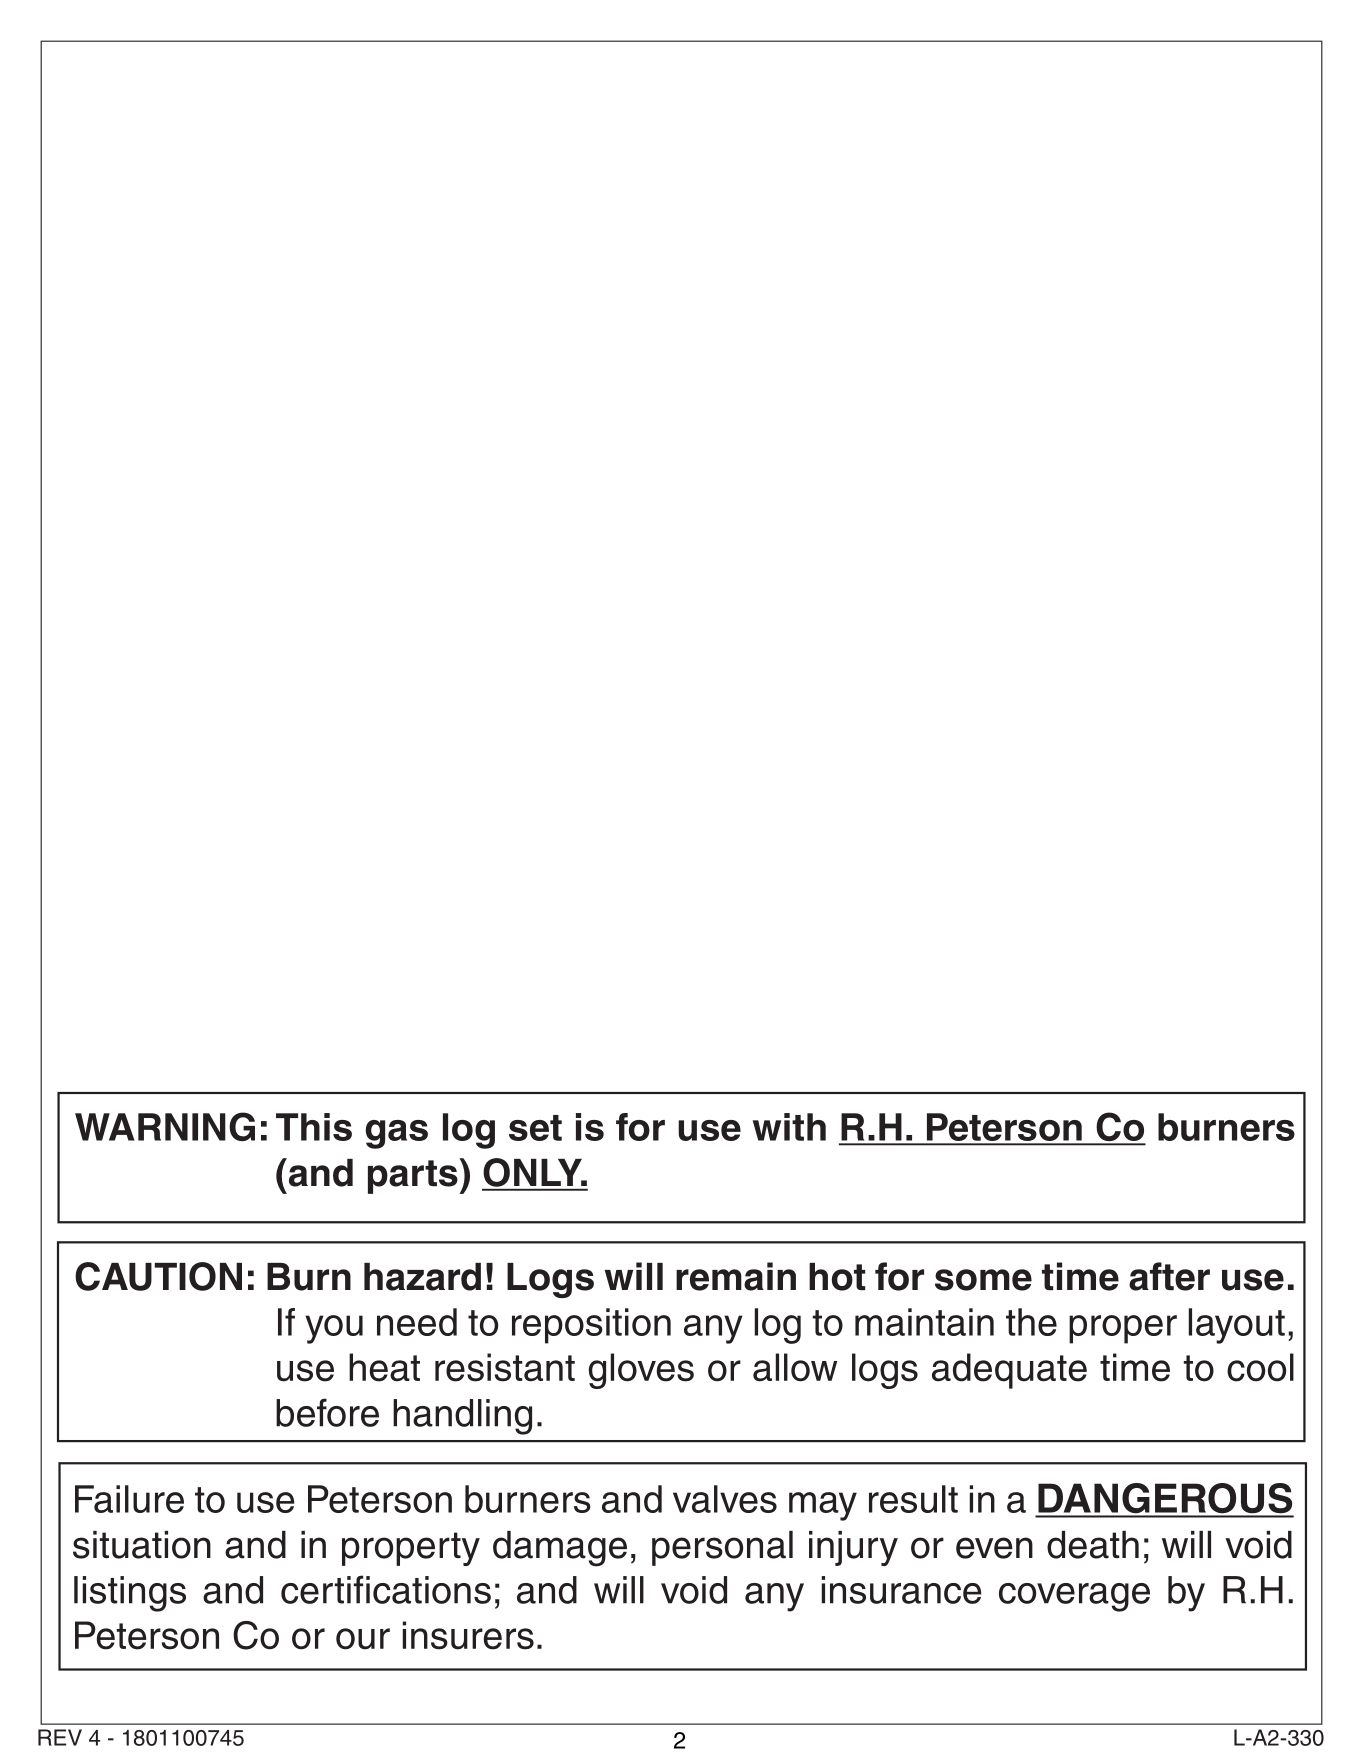 The width and height of the page is (1363, 1764). I want to click on adequate, so click(1009, 1371).
